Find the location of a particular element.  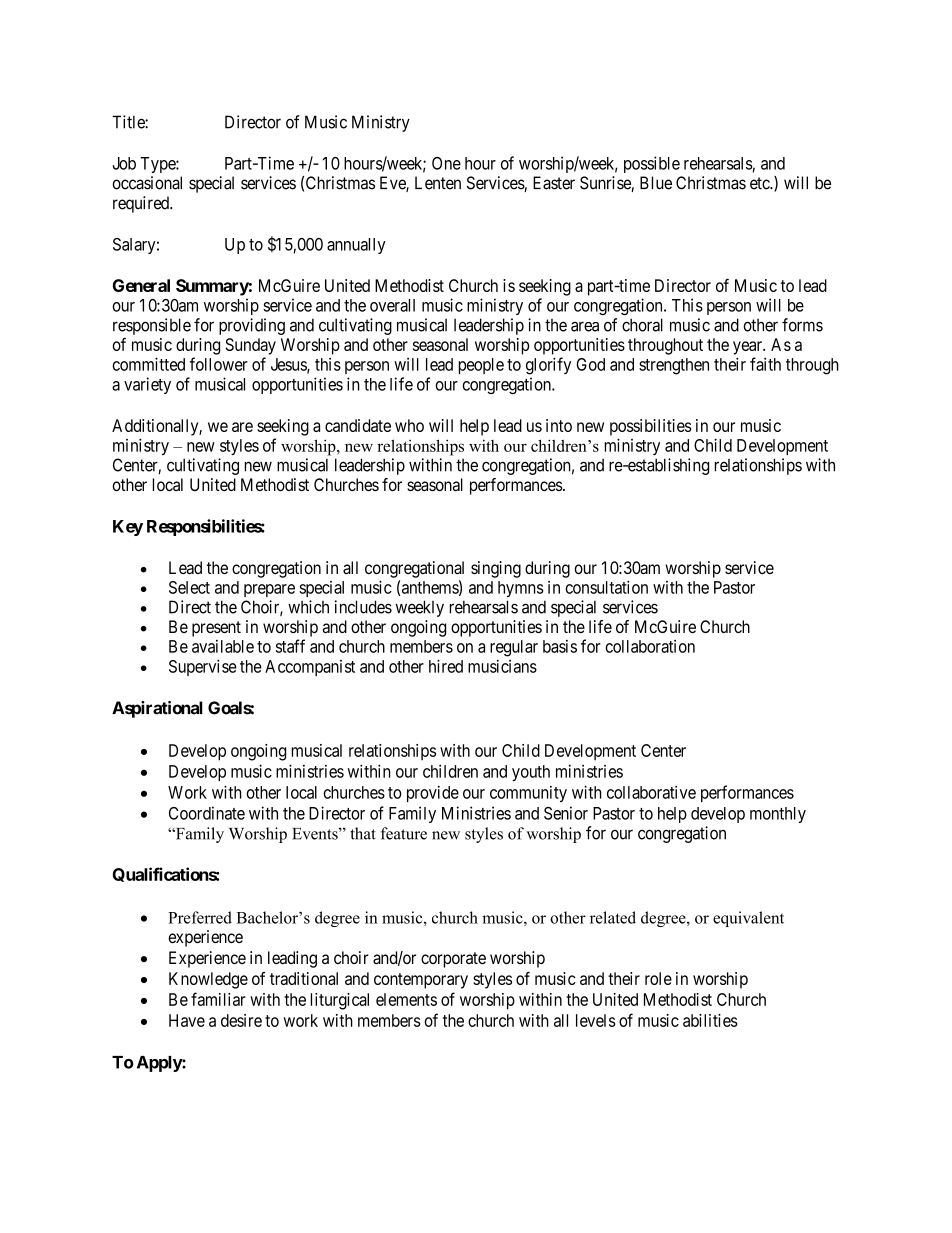

collaborative is located at coordinates (651, 792).
